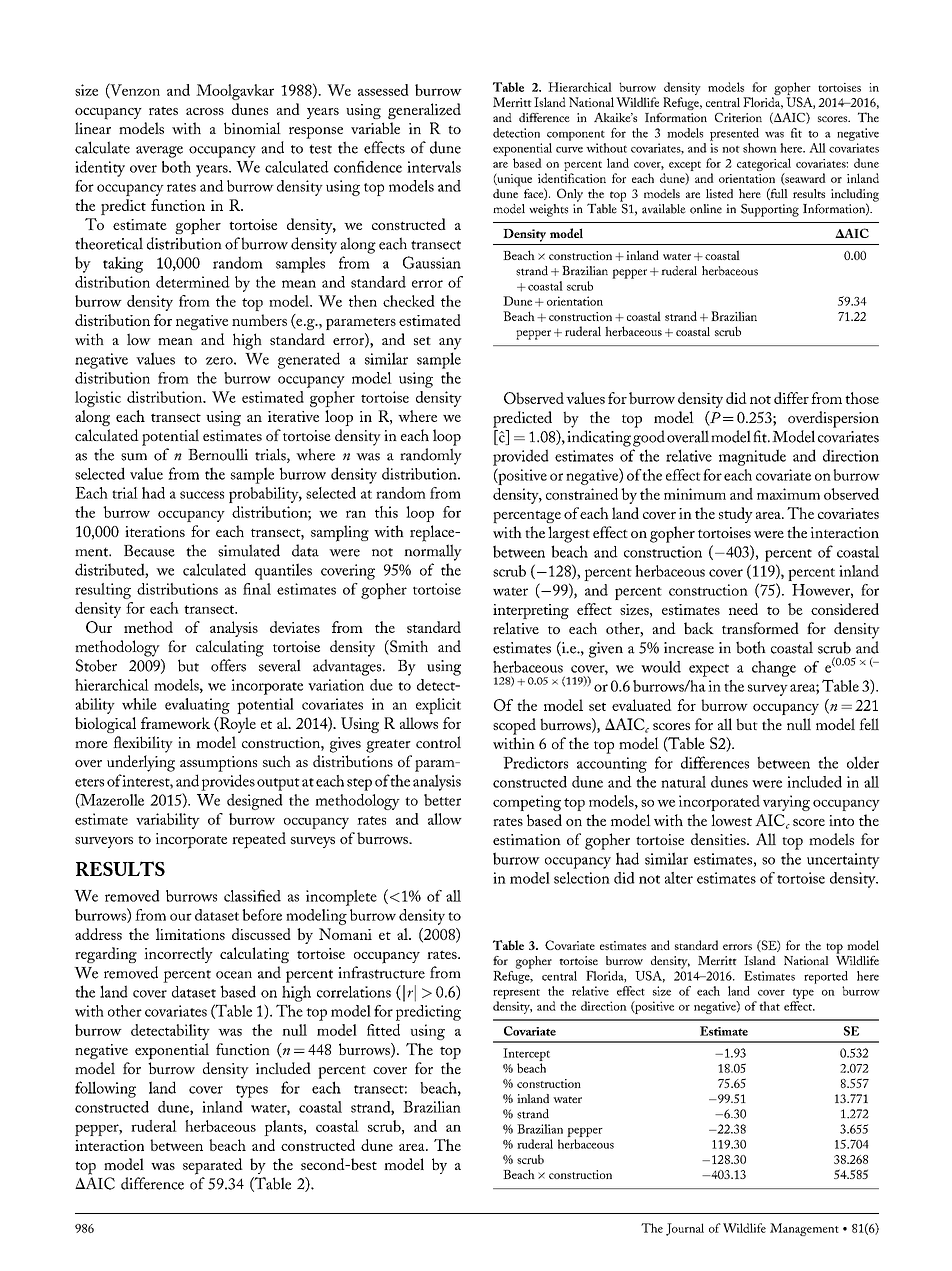  Describe the element at coordinates (213, 1166) in the screenshot. I see `separated` at that location.
